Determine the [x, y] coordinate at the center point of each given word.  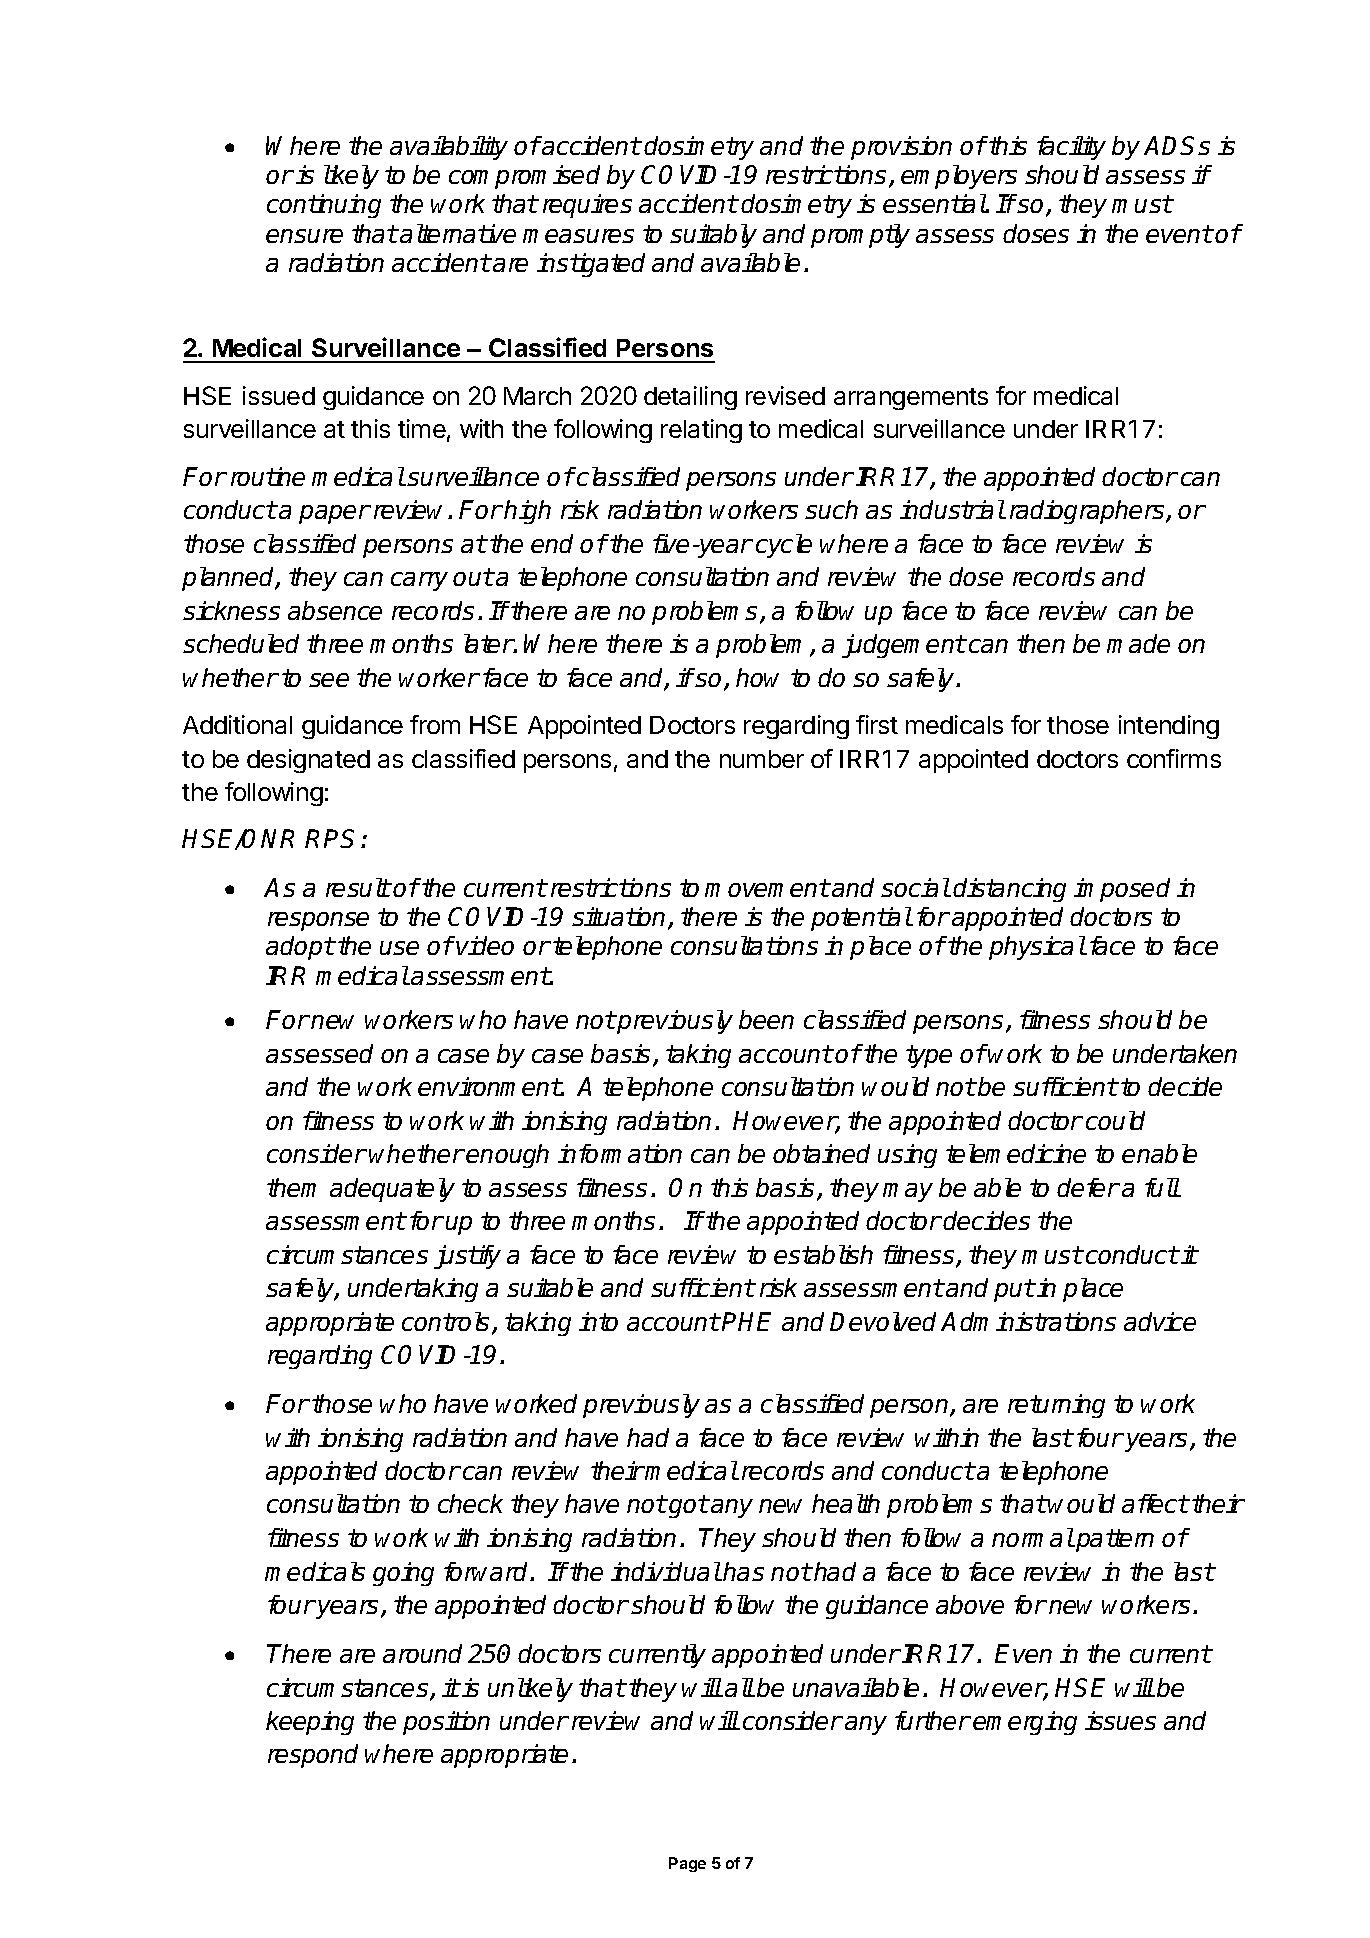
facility [1071, 148]
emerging [1025, 1723]
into [598, 1321]
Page [687, 1864]
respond [313, 1756]
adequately [392, 1190]
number [762, 759]
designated [308, 761]
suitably [713, 236]
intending [1169, 727]
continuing [324, 206]
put [1014, 1290]
